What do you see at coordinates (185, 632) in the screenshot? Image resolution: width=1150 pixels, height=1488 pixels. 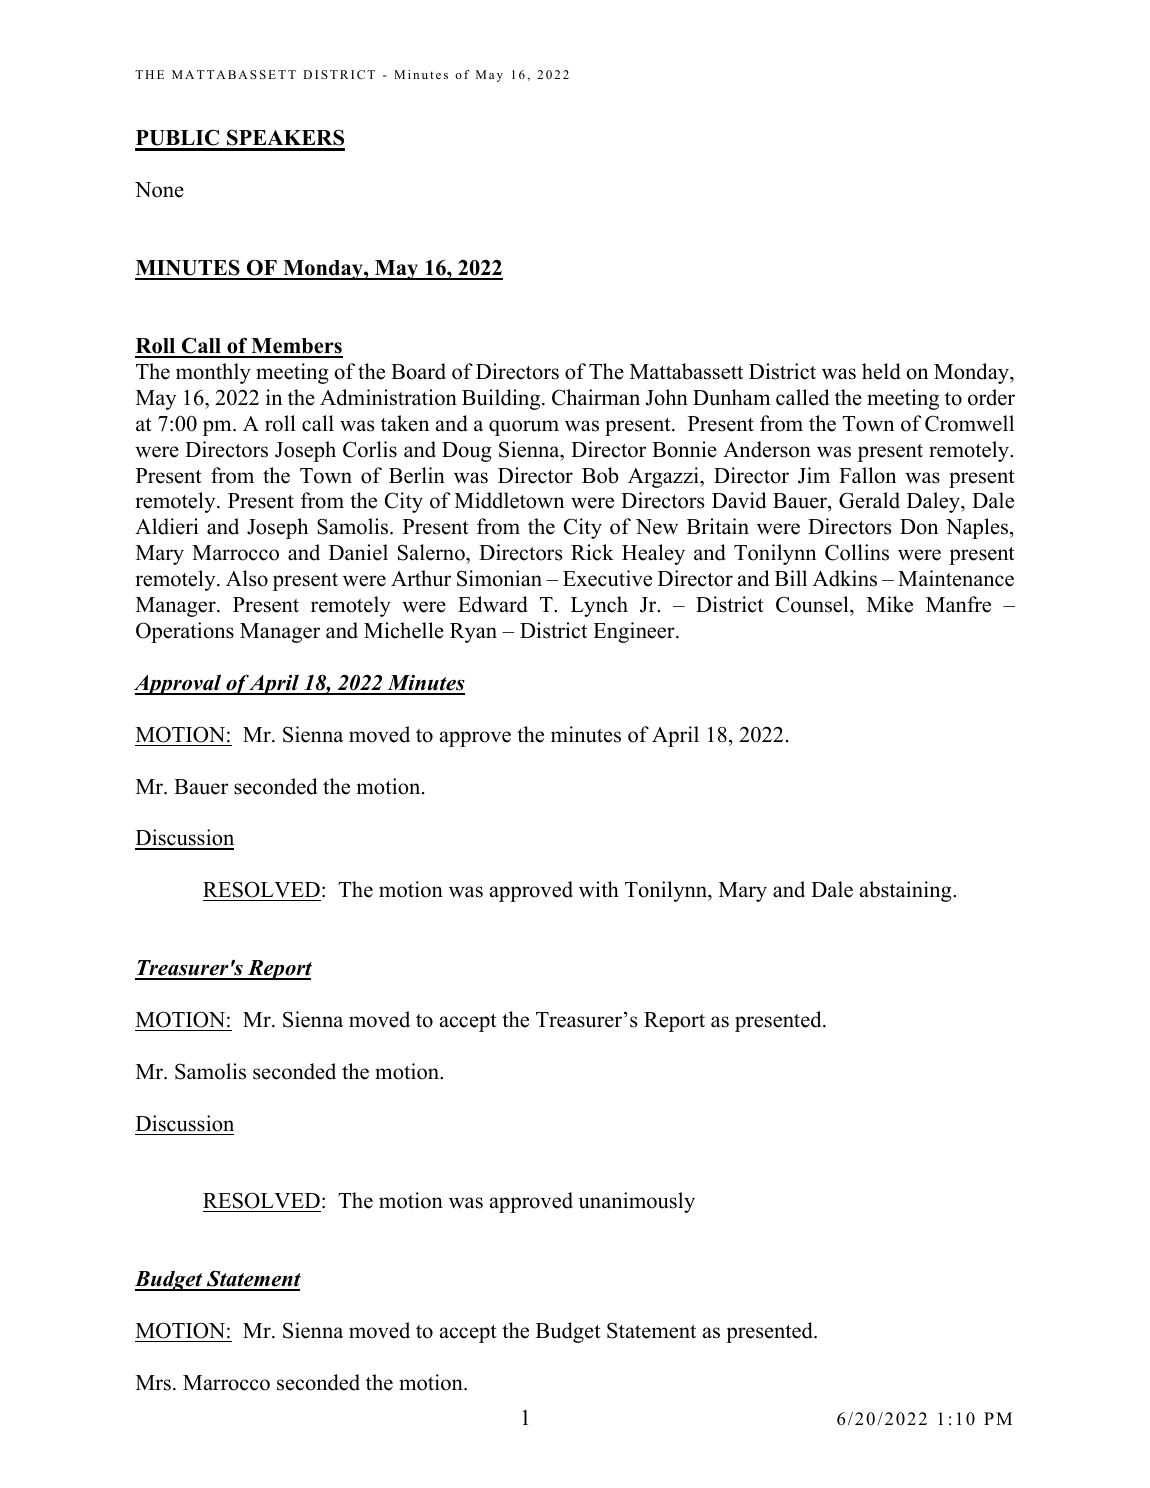 I see `Operations` at bounding box center [185, 632].
